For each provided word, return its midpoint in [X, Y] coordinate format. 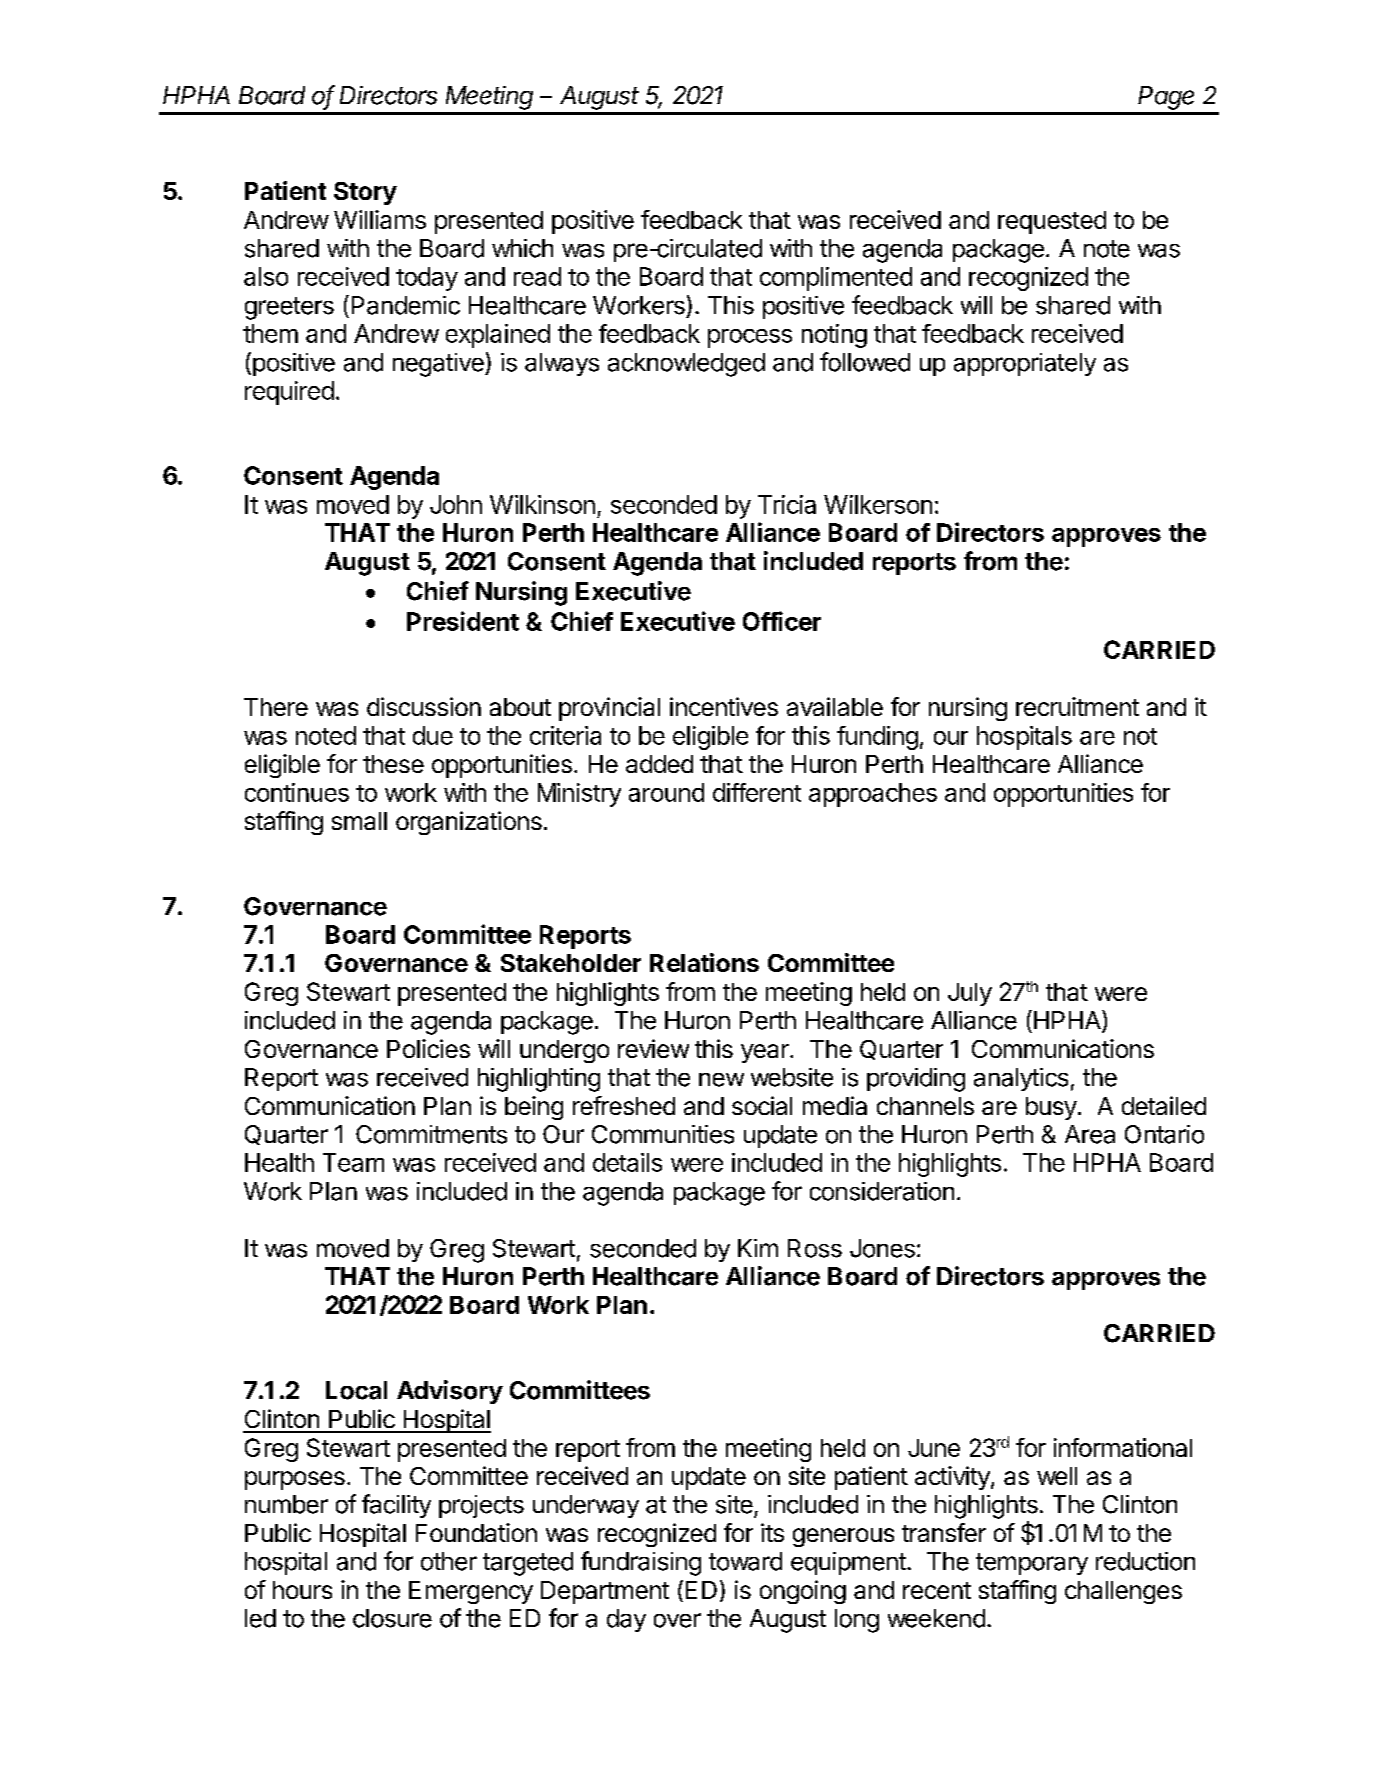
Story [365, 193]
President [463, 621]
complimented [836, 279]
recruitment [1077, 706]
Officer [782, 621]
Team [353, 1162]
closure [392, 1618]
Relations [704, 962]
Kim [758, 1248]
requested [1052, 222]
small [359, 821]
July [970, 994]
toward [745, 1561]
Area [1090, 1134]
